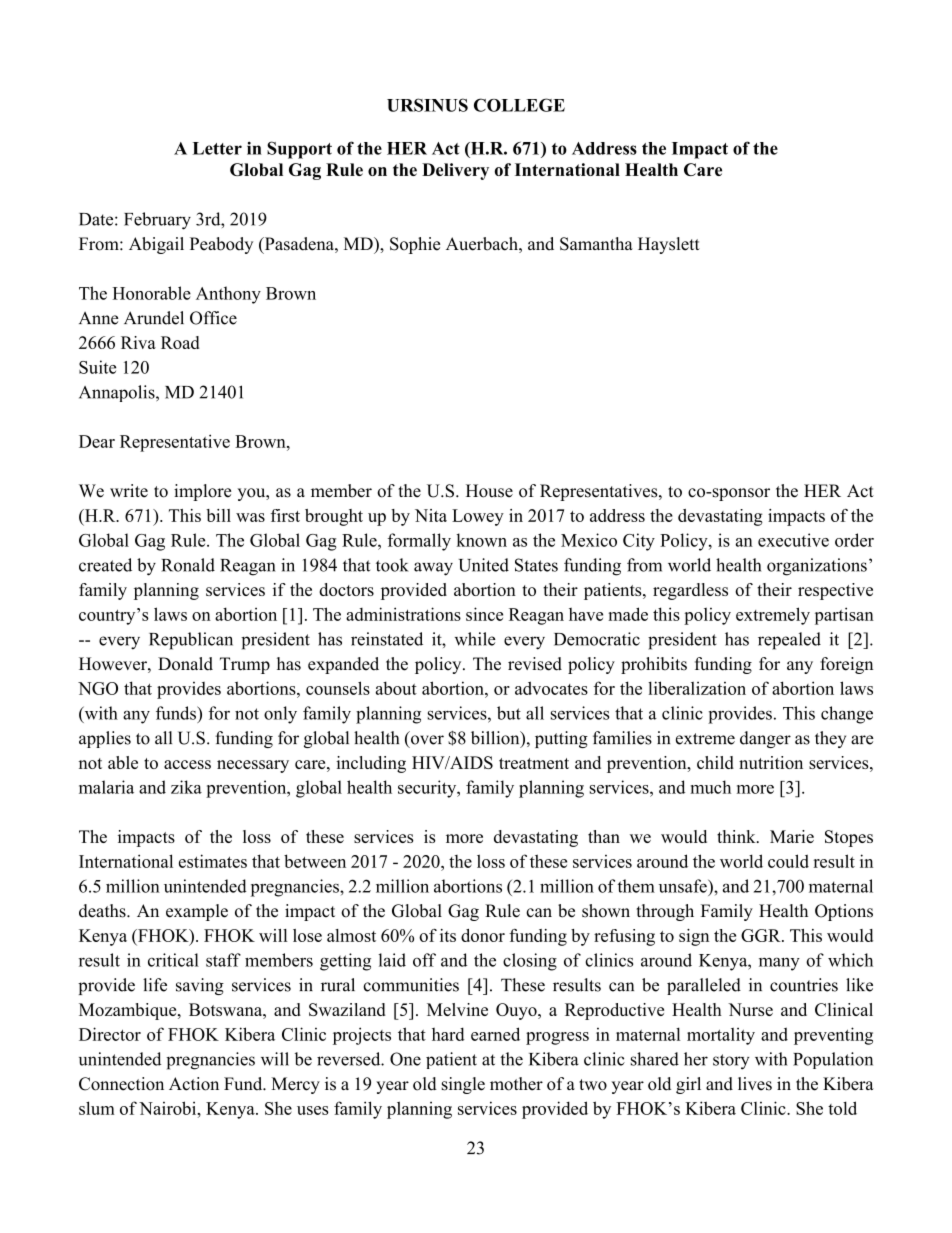  I want to click on Letter, so click(217, 148).
